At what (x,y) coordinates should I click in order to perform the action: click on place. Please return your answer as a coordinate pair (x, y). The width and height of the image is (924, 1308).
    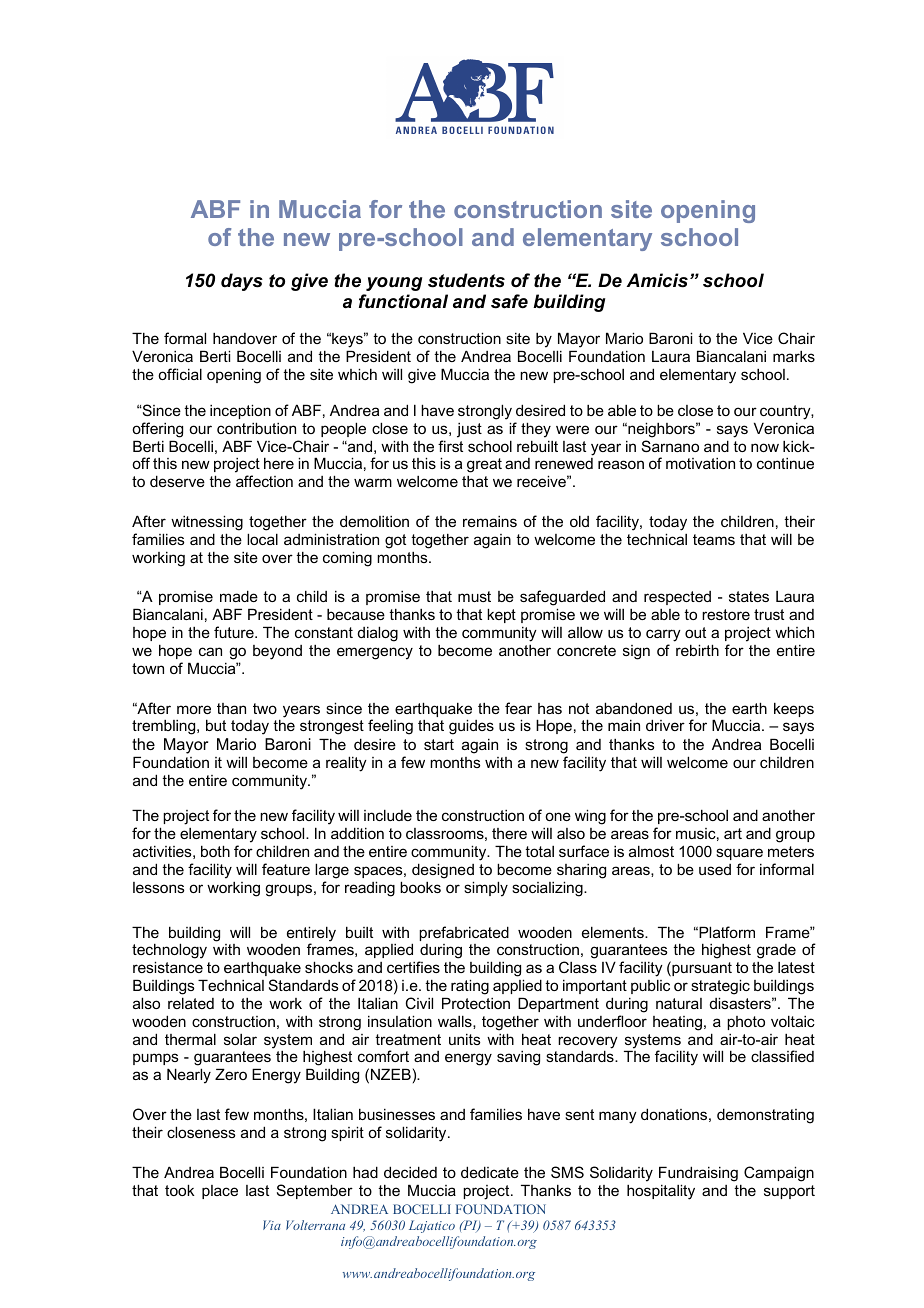
    Looking at the image, I should click on (220, 1192).
